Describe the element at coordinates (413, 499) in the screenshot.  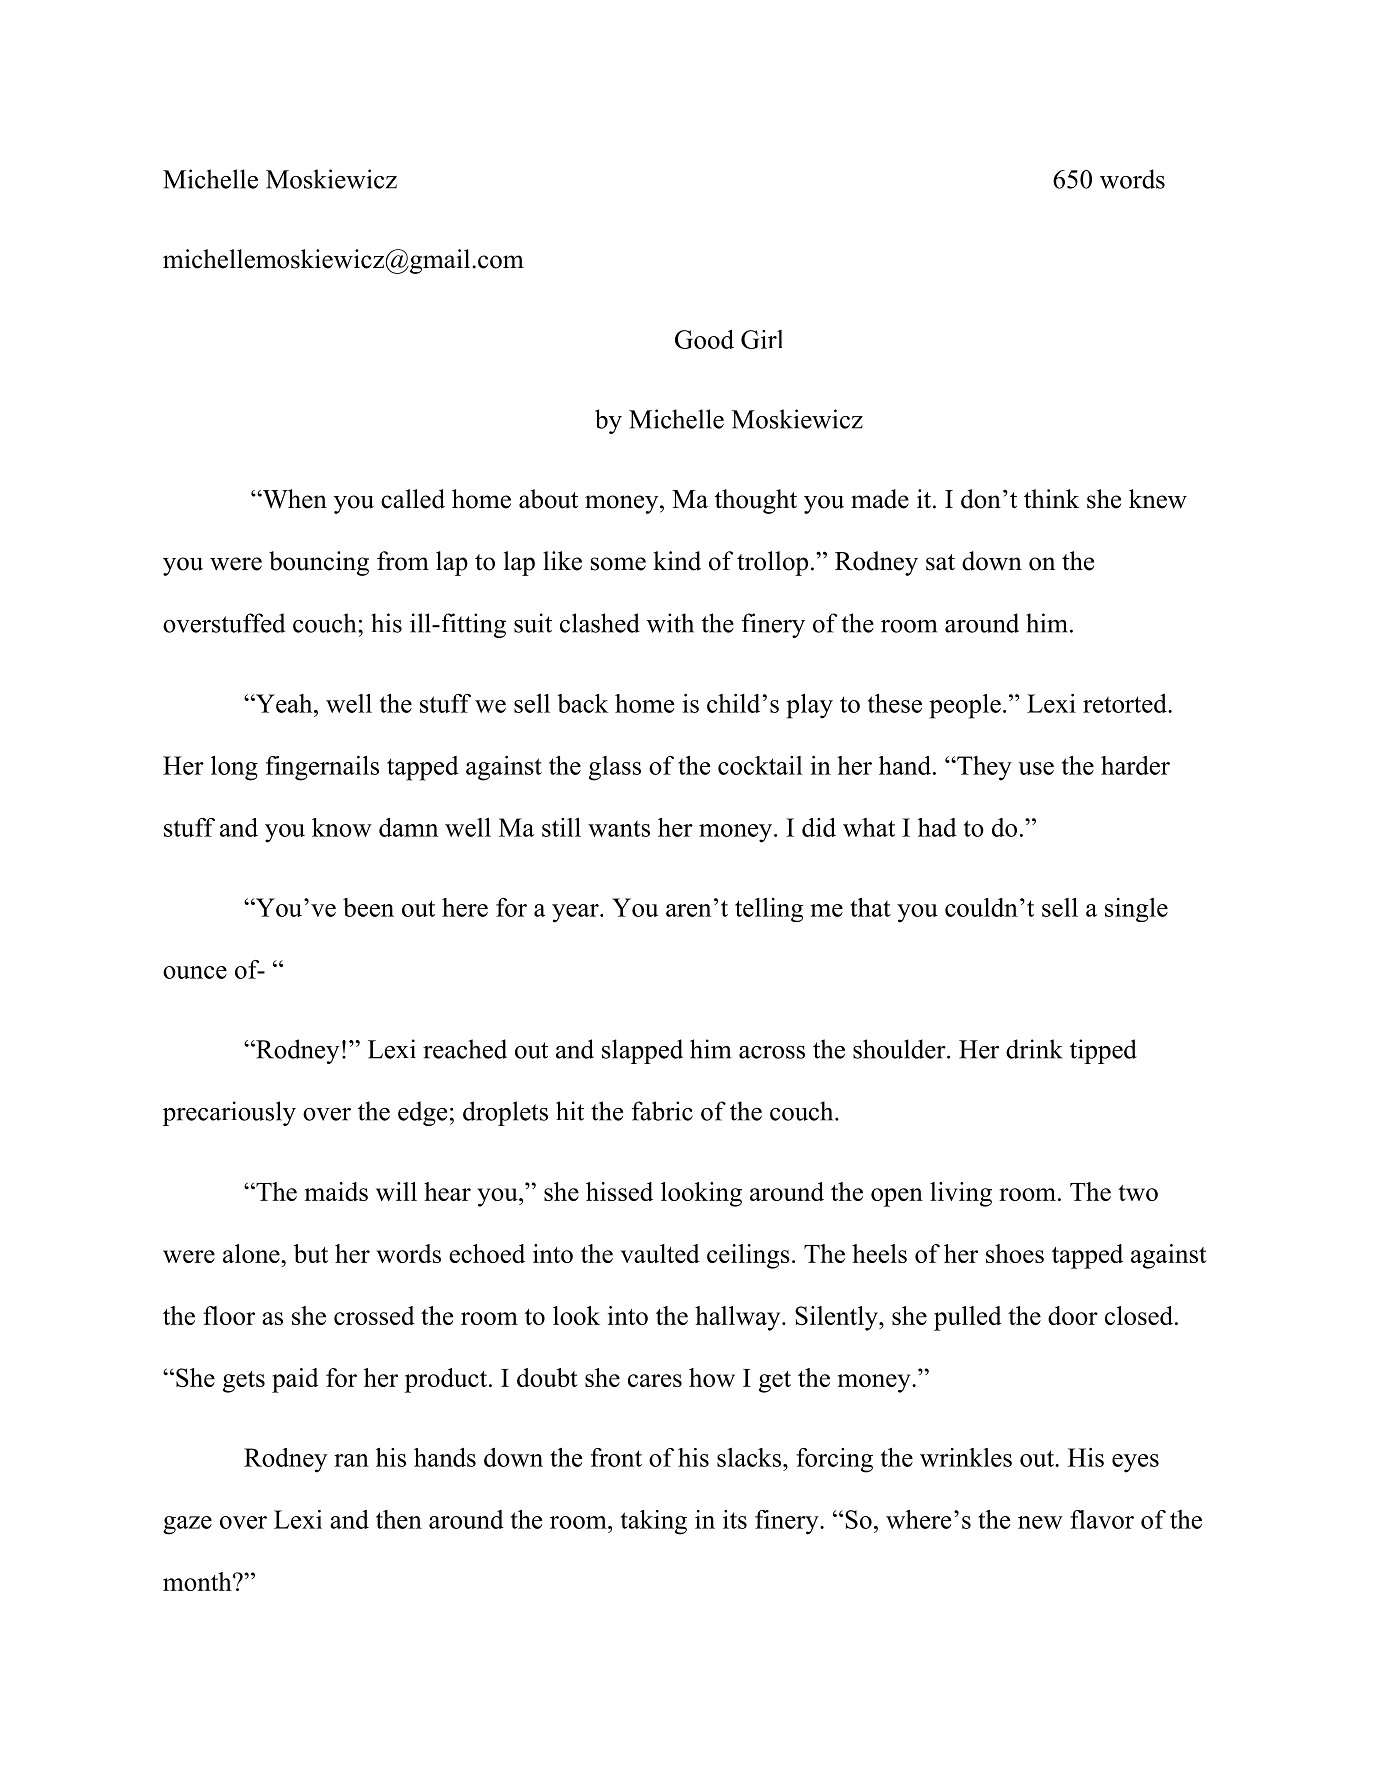
I see `called` at that location.
